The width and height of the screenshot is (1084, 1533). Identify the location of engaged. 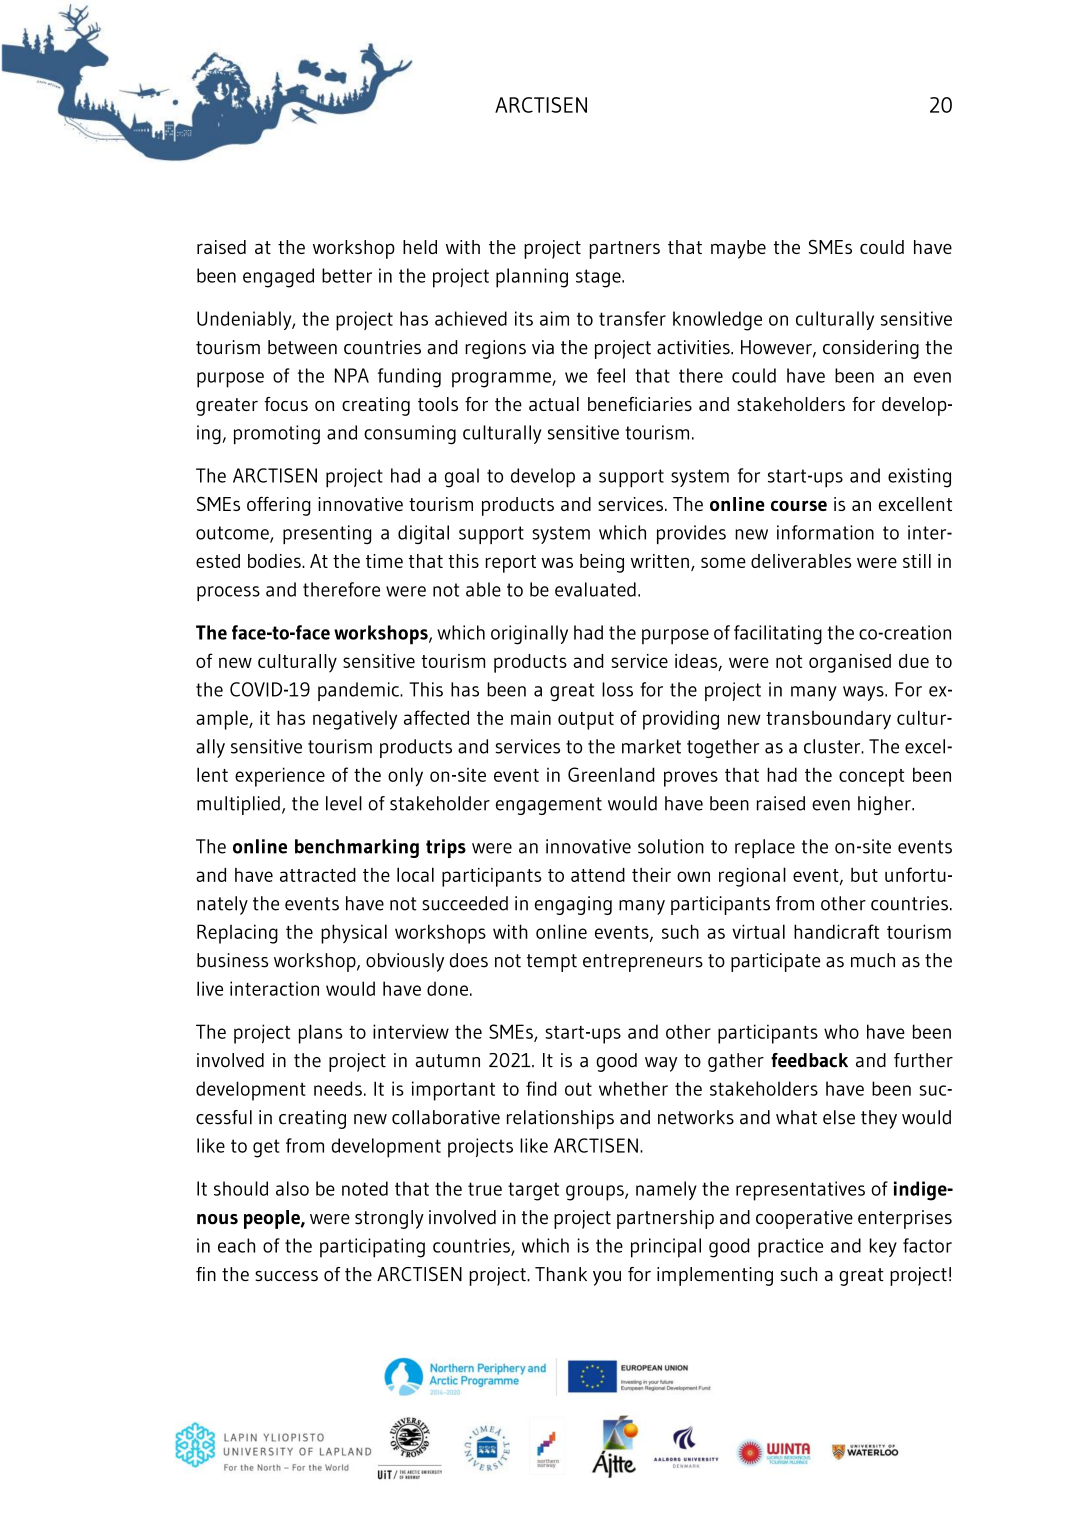
(278, 278).
